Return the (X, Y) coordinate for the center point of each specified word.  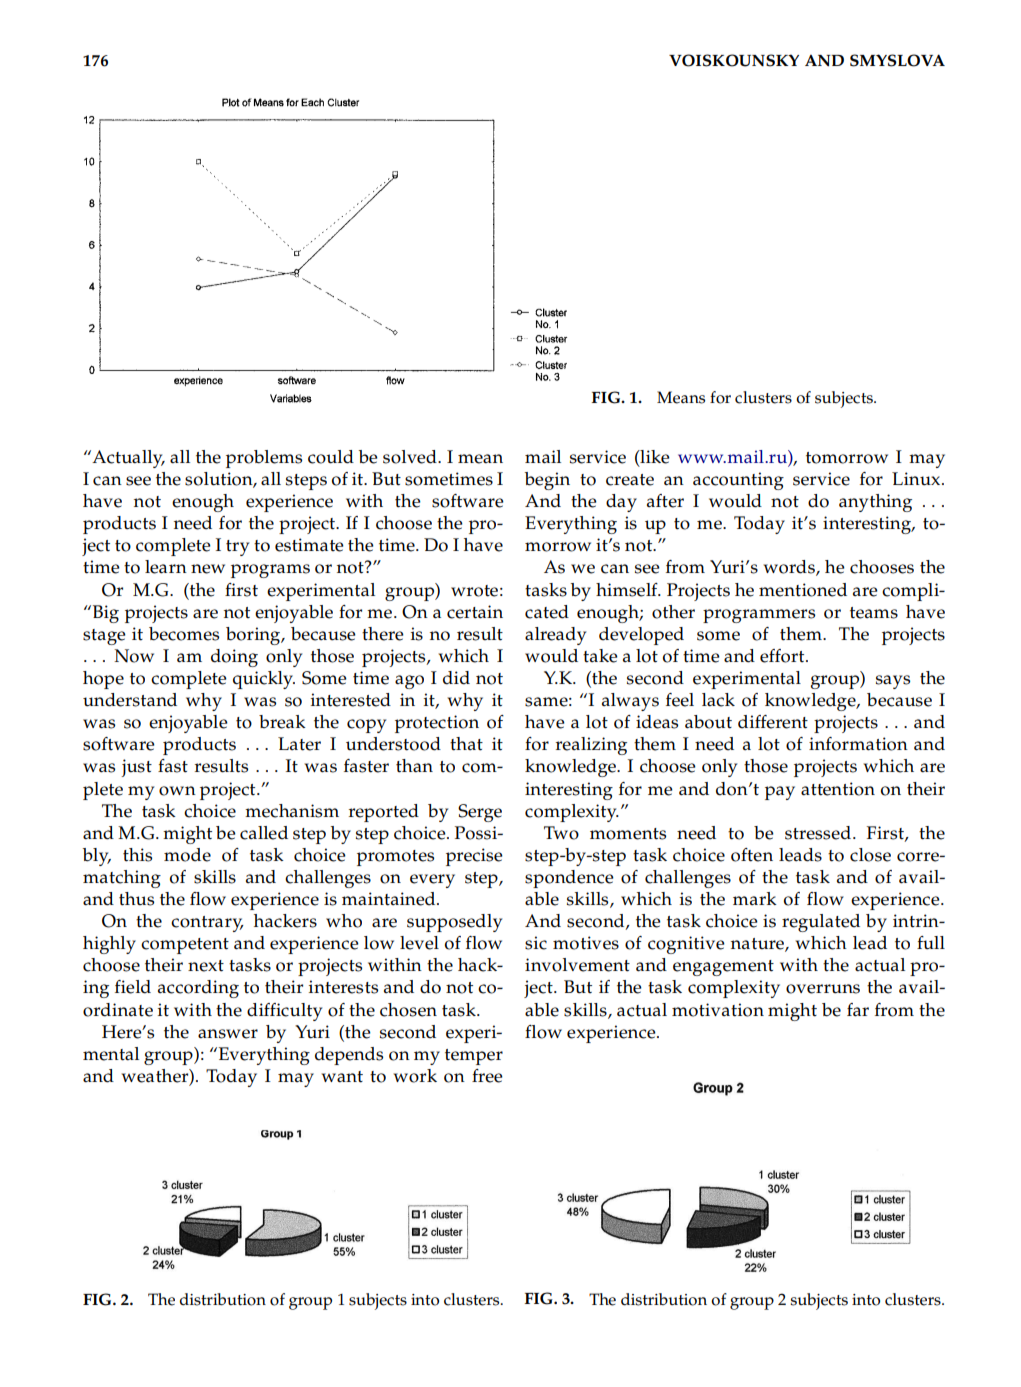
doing (234, 658)
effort (783, 656)
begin (547, 481)
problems (264, 459)
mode (187, 855)
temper (474, 1057)
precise (474, 857)
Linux (916, 479)
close (870, 855)
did (456, 678)
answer (228, 1034)
